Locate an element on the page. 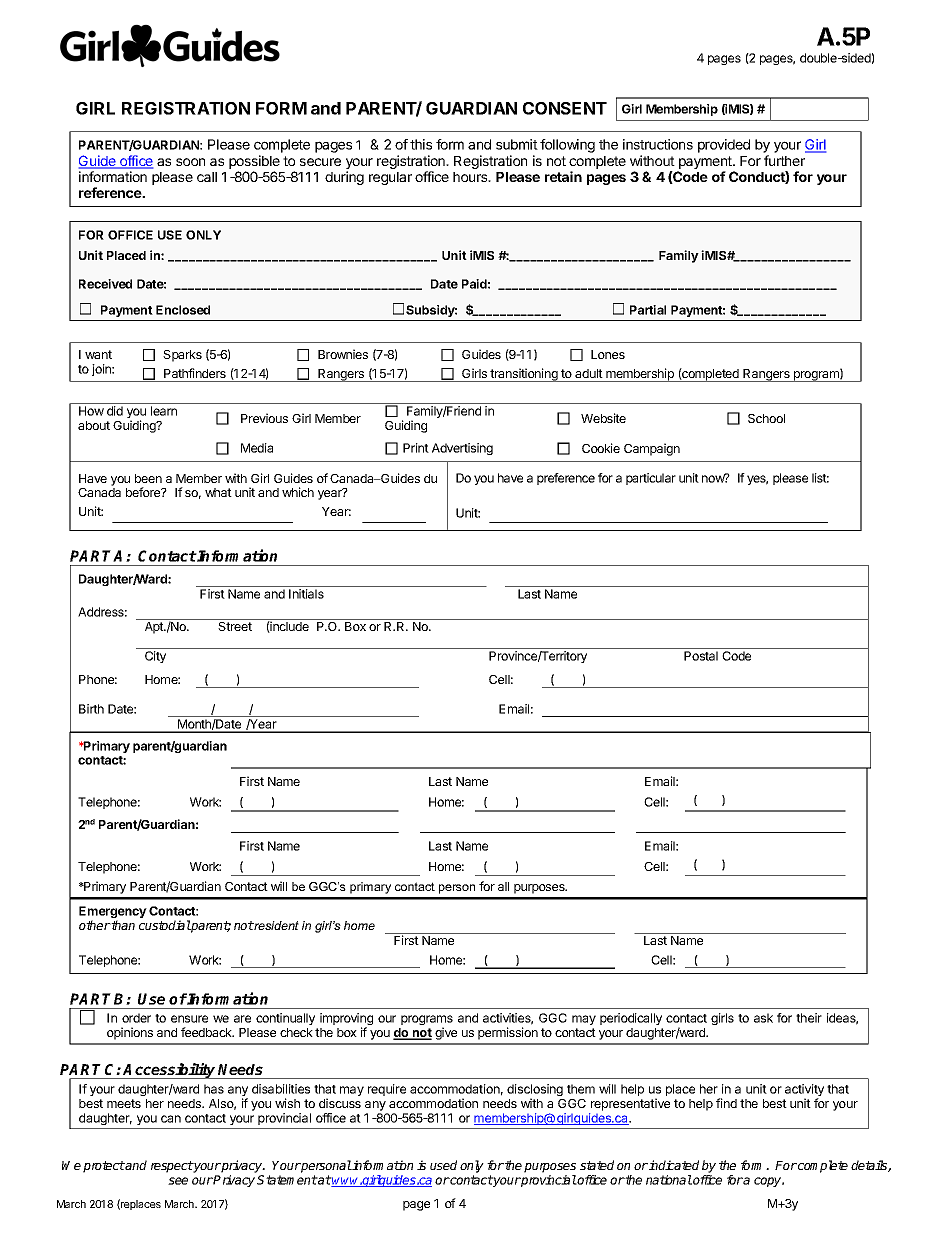 This image has height=1233, width=952. respect is located at coordinates (172, 1167).
